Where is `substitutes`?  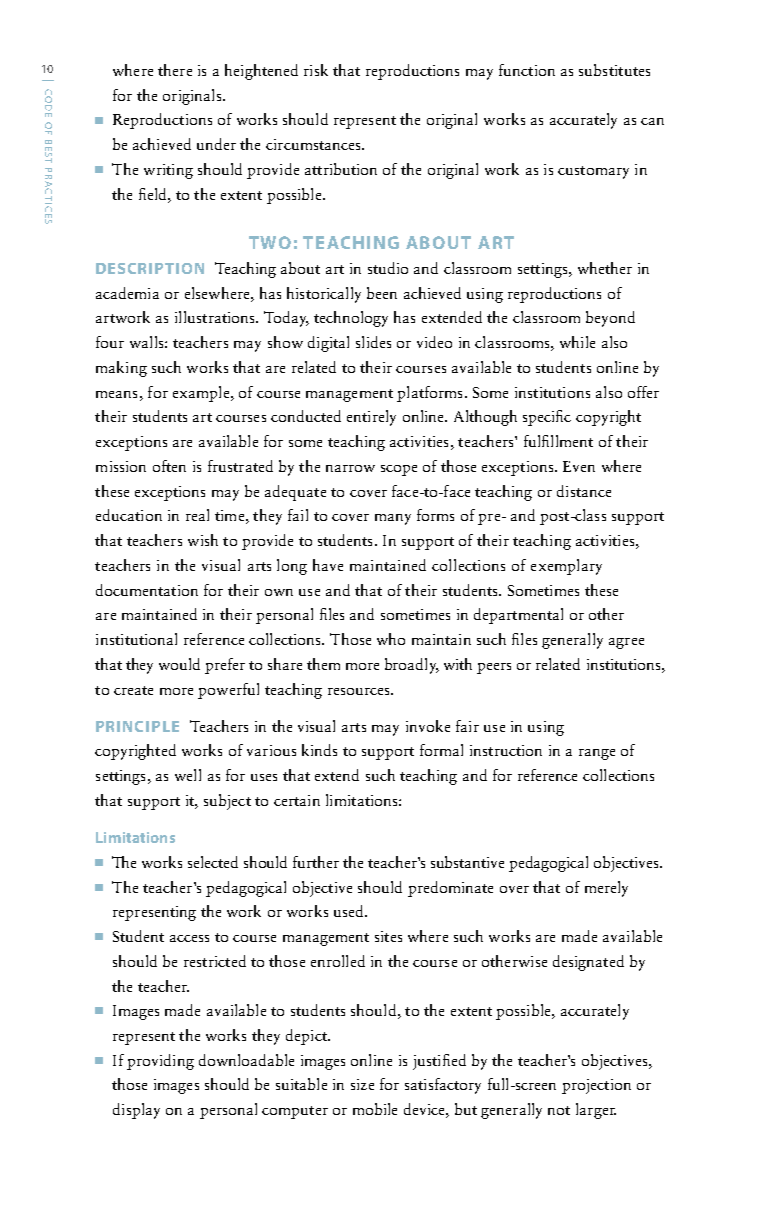 substitutes is located at coordinates (614, 70).
